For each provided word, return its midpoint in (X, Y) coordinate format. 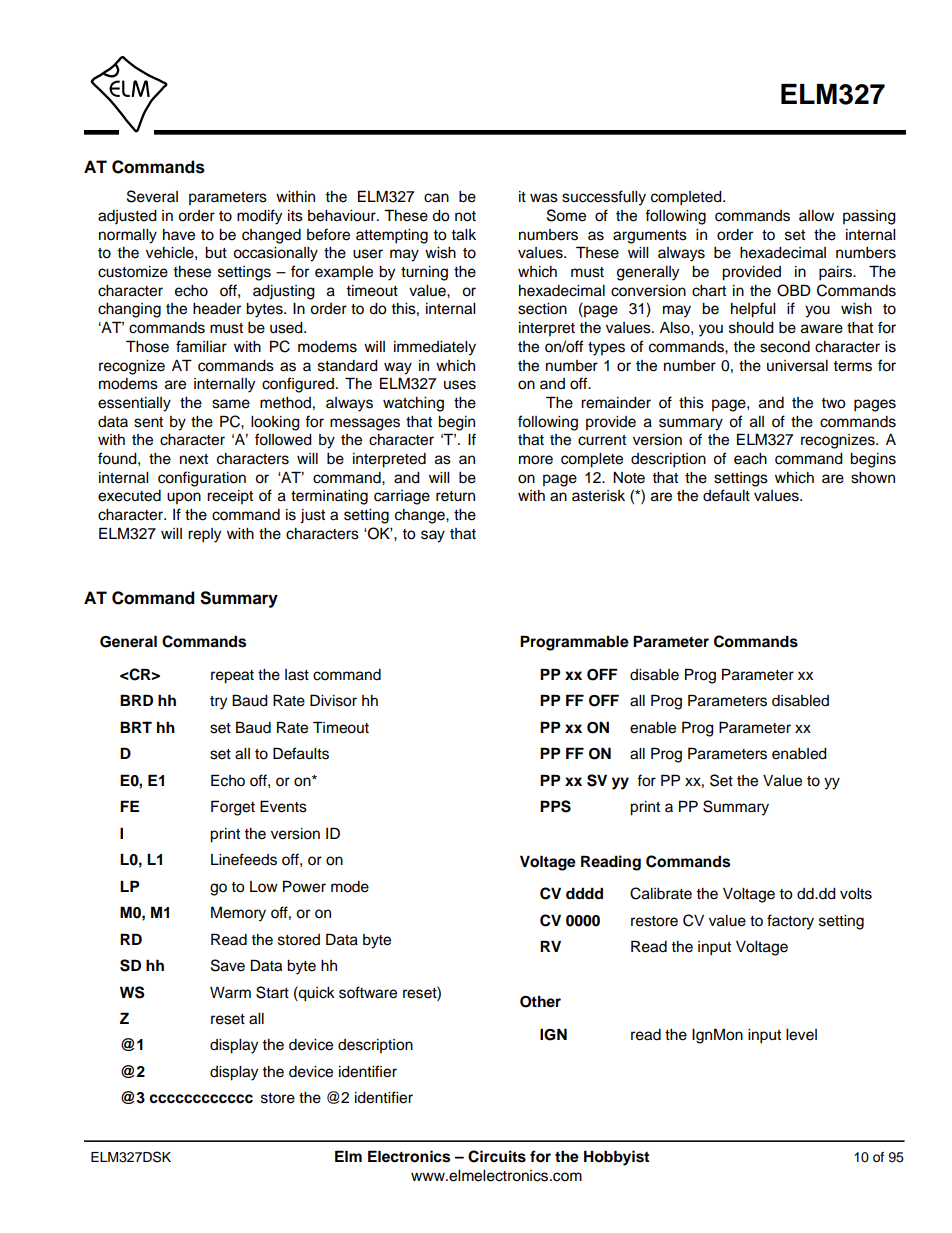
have (179, 235)
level (801, 1035)
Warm (230, 992)
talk (463, 235)
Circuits (497, 1156)
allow (816, 216)
